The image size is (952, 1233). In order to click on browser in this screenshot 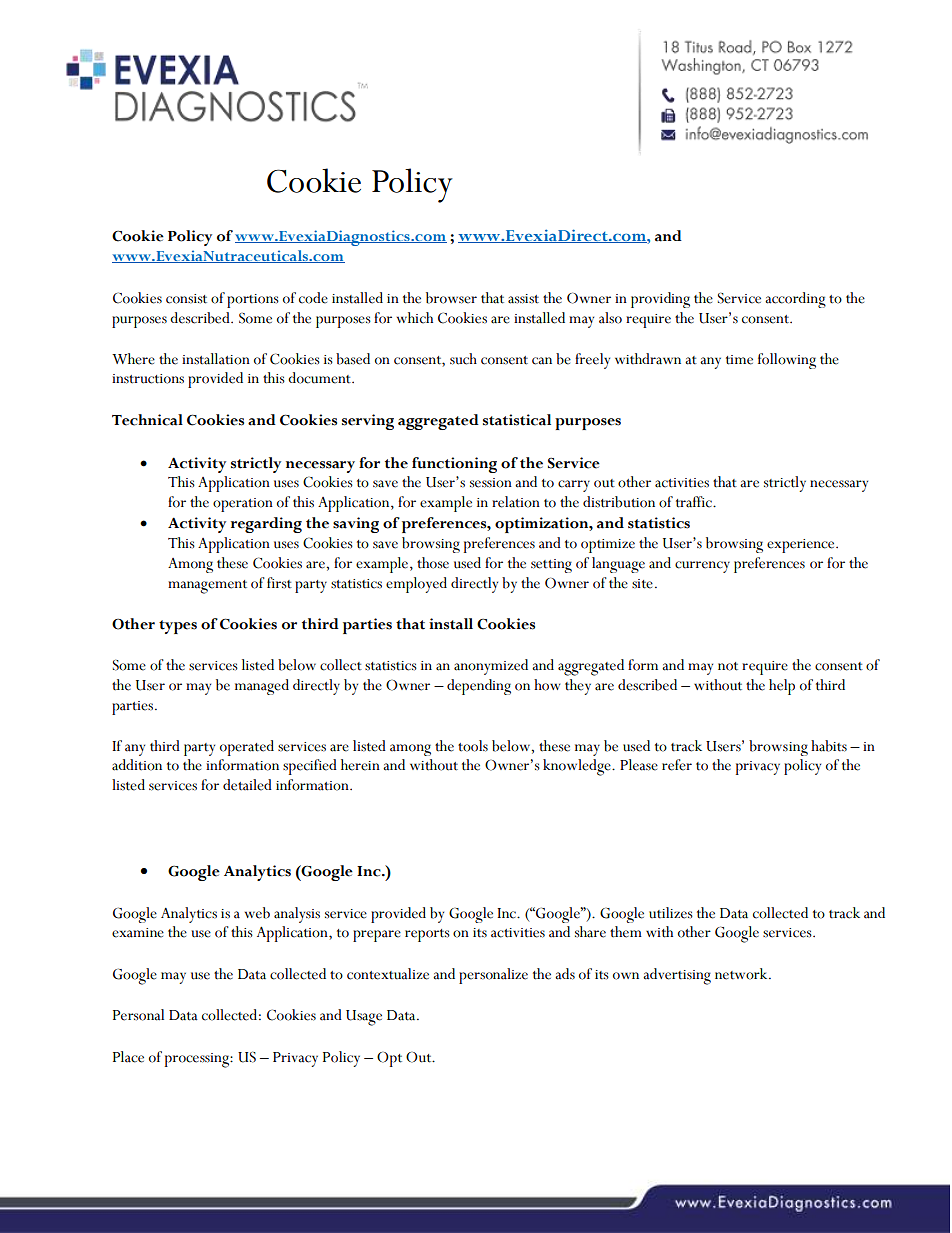, I will do `click(451, 298)`.
